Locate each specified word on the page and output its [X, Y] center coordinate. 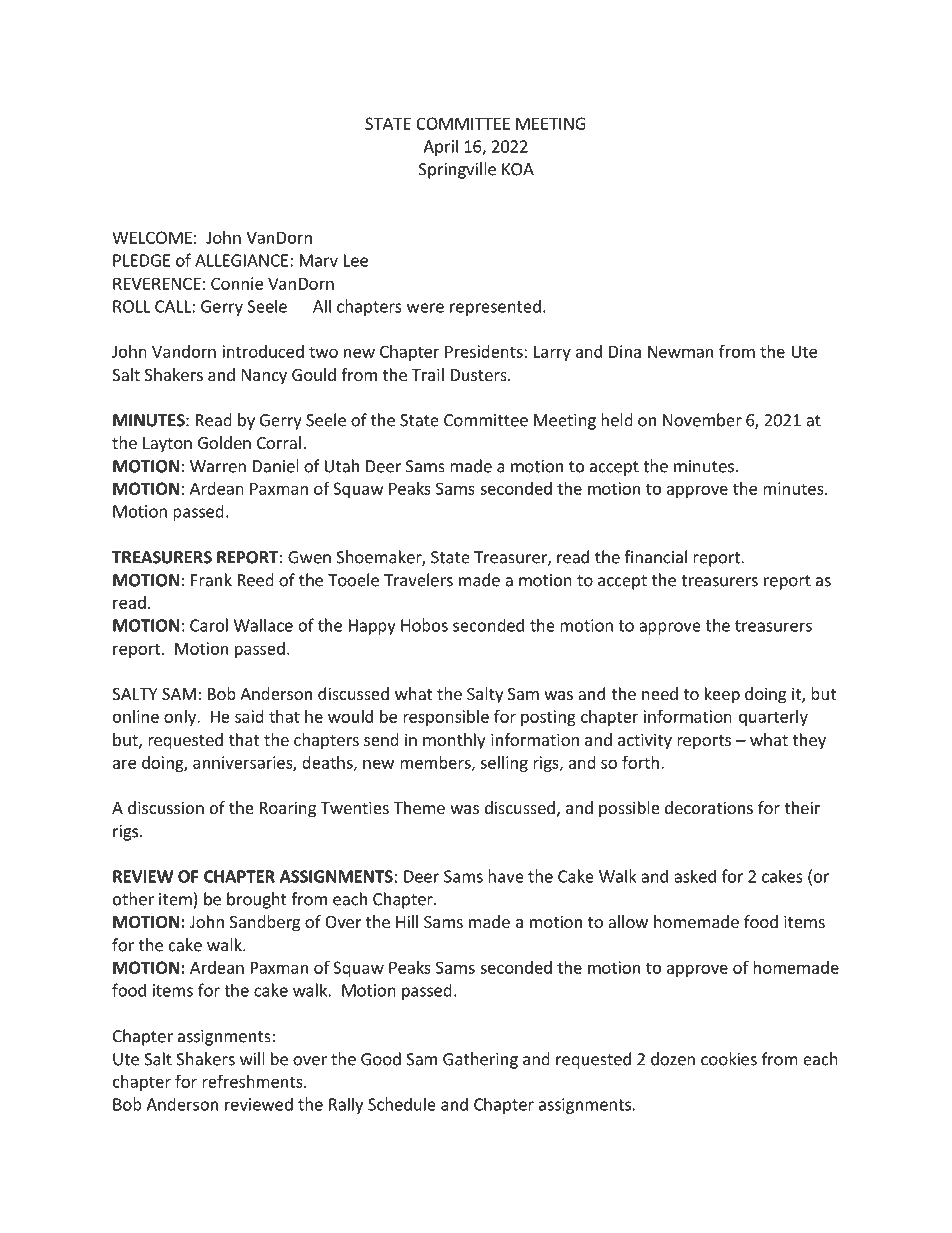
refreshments [253, 1081]
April [440, 147]
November [702, 420]
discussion [166, 807]
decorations [709, 807]
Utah [342, 466]
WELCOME [152, 237]
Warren [218, 466]
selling [504, 764]
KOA [518, 169]
